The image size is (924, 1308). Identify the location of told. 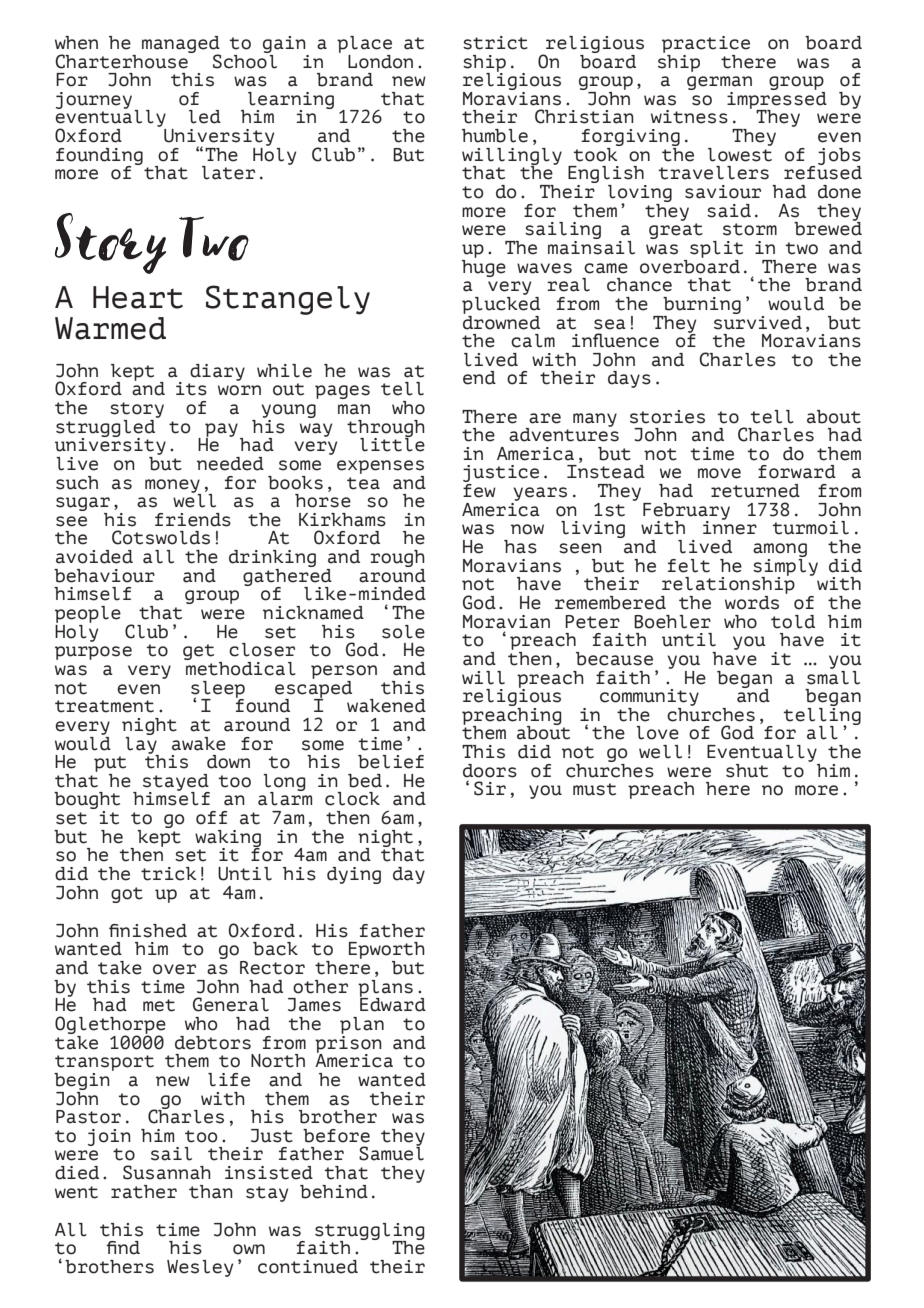
(793, 622).
